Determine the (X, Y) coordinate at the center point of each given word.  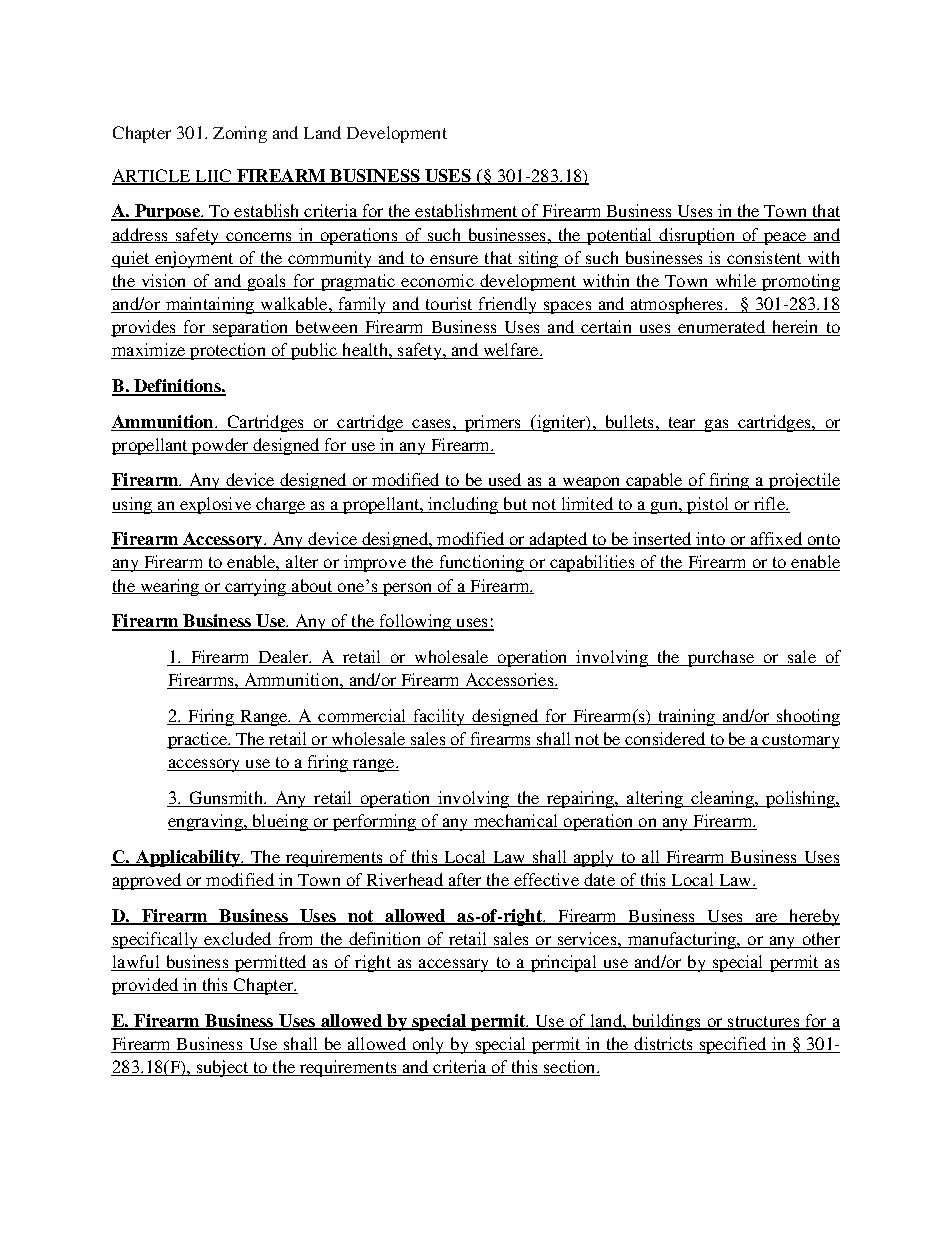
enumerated (721, 328)
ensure (454, 259)
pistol (708, 505)
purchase (721, 658)
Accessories (509, 681)
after (465, 881)
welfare (511, 351)
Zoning (240, 134)
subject (222, 1068)
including (463, 505)
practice (198, 740)
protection (228, 351)
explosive (215, 505)
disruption (697, 236)
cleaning (722, 799)
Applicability (188, 858)
